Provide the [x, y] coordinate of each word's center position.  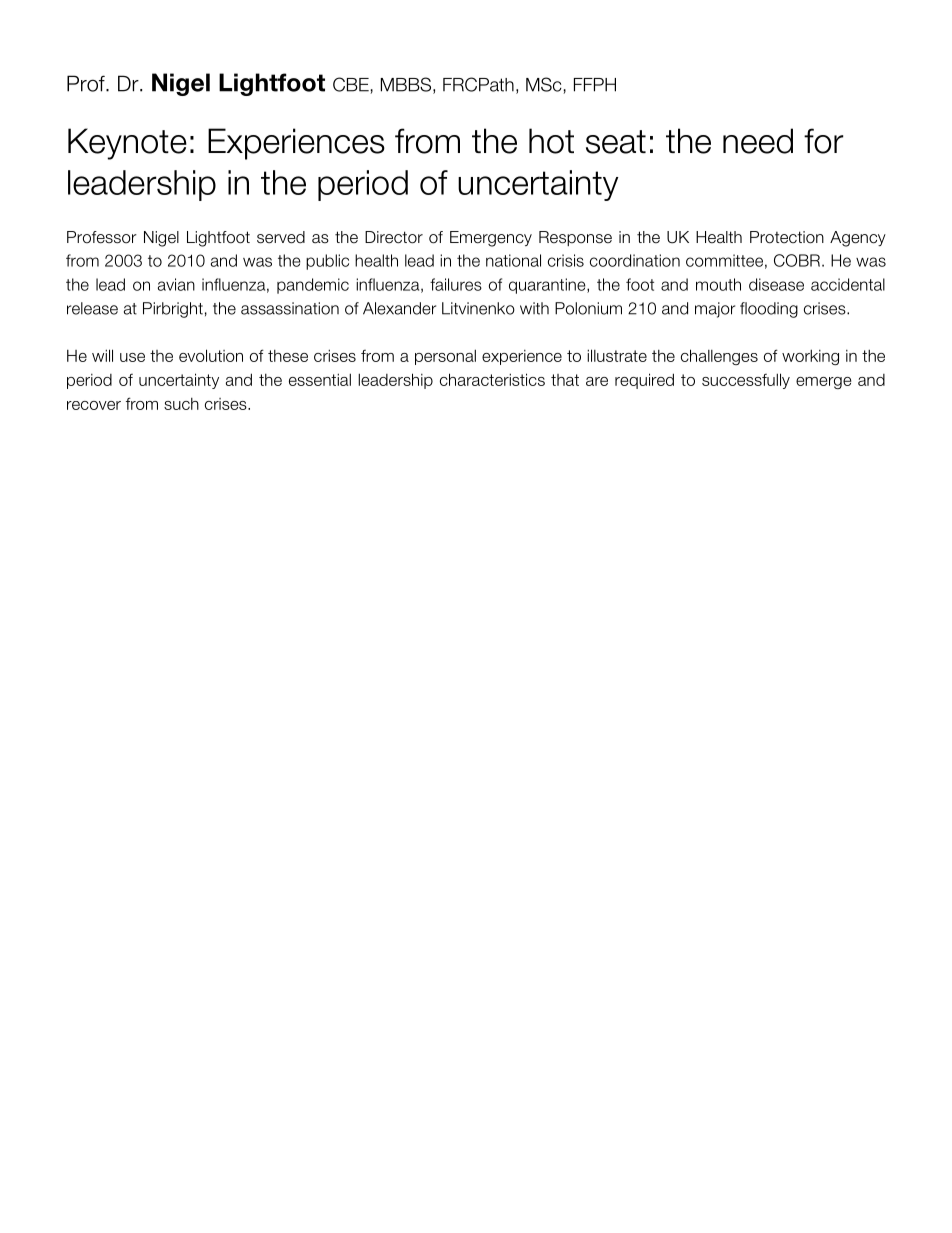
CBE [352, 85]
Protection [787, 237]
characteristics [492, 379]
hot [551, 141]
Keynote [127, 144]
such [181, 404]
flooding [769, 310]
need [758, 141]
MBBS [406, 84]
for [824, 141]
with [534, 308]
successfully [746, 381]
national [513, 260]
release [92, 308]
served [281, 237]
